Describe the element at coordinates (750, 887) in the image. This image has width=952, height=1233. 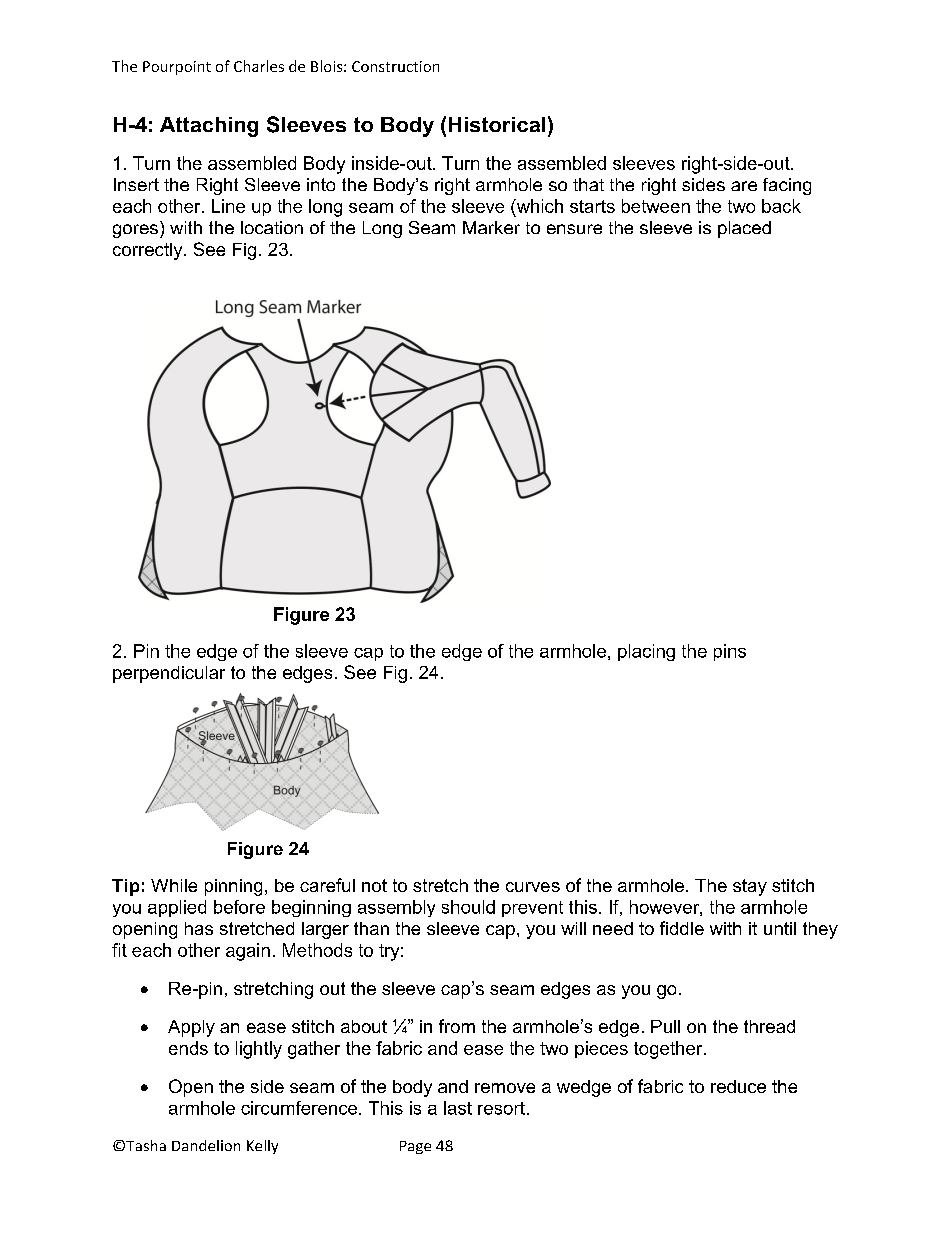
I see `stay` at that location.
